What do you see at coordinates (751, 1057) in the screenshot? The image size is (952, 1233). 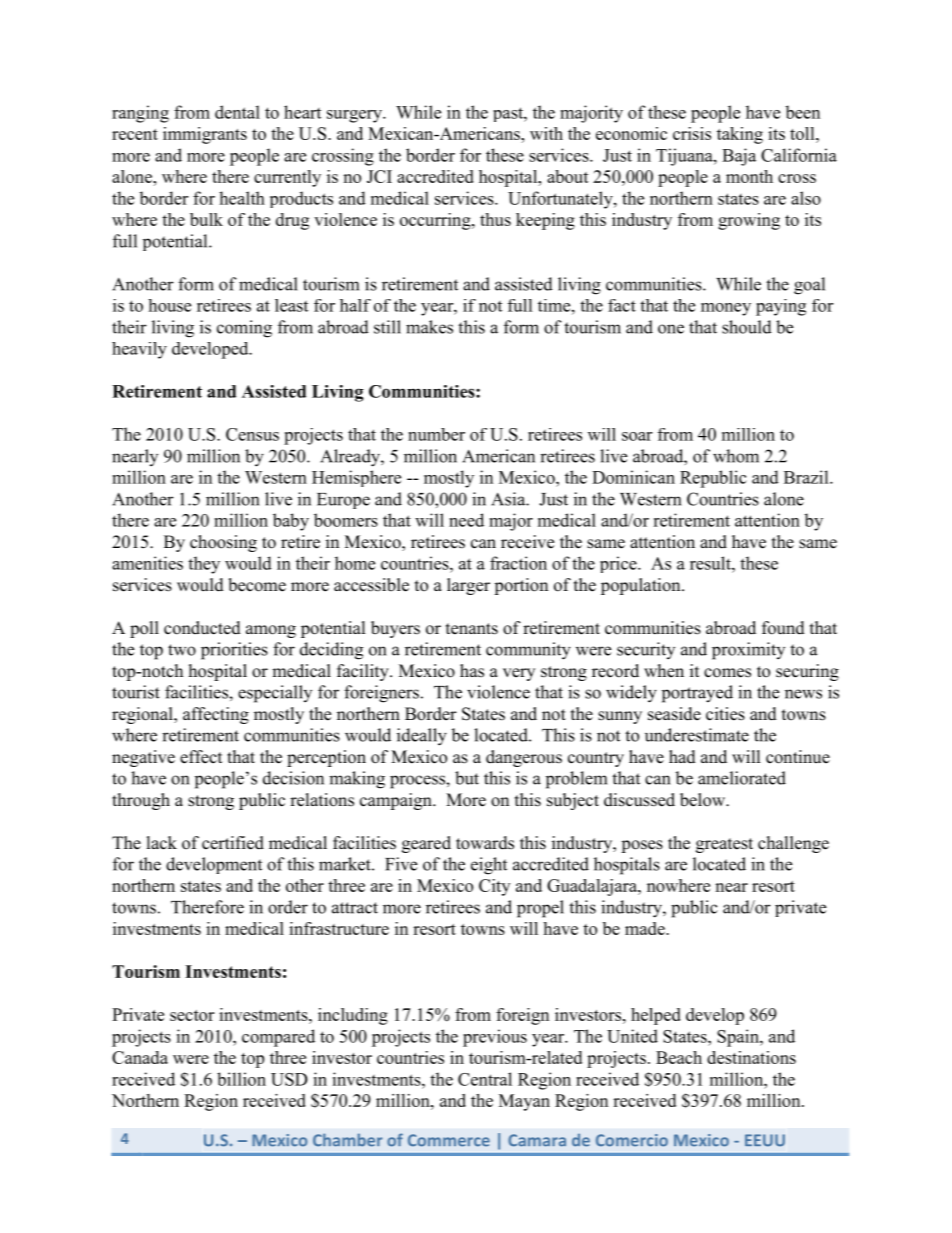 I see `destinations` at bounding box center [751, 1057].
